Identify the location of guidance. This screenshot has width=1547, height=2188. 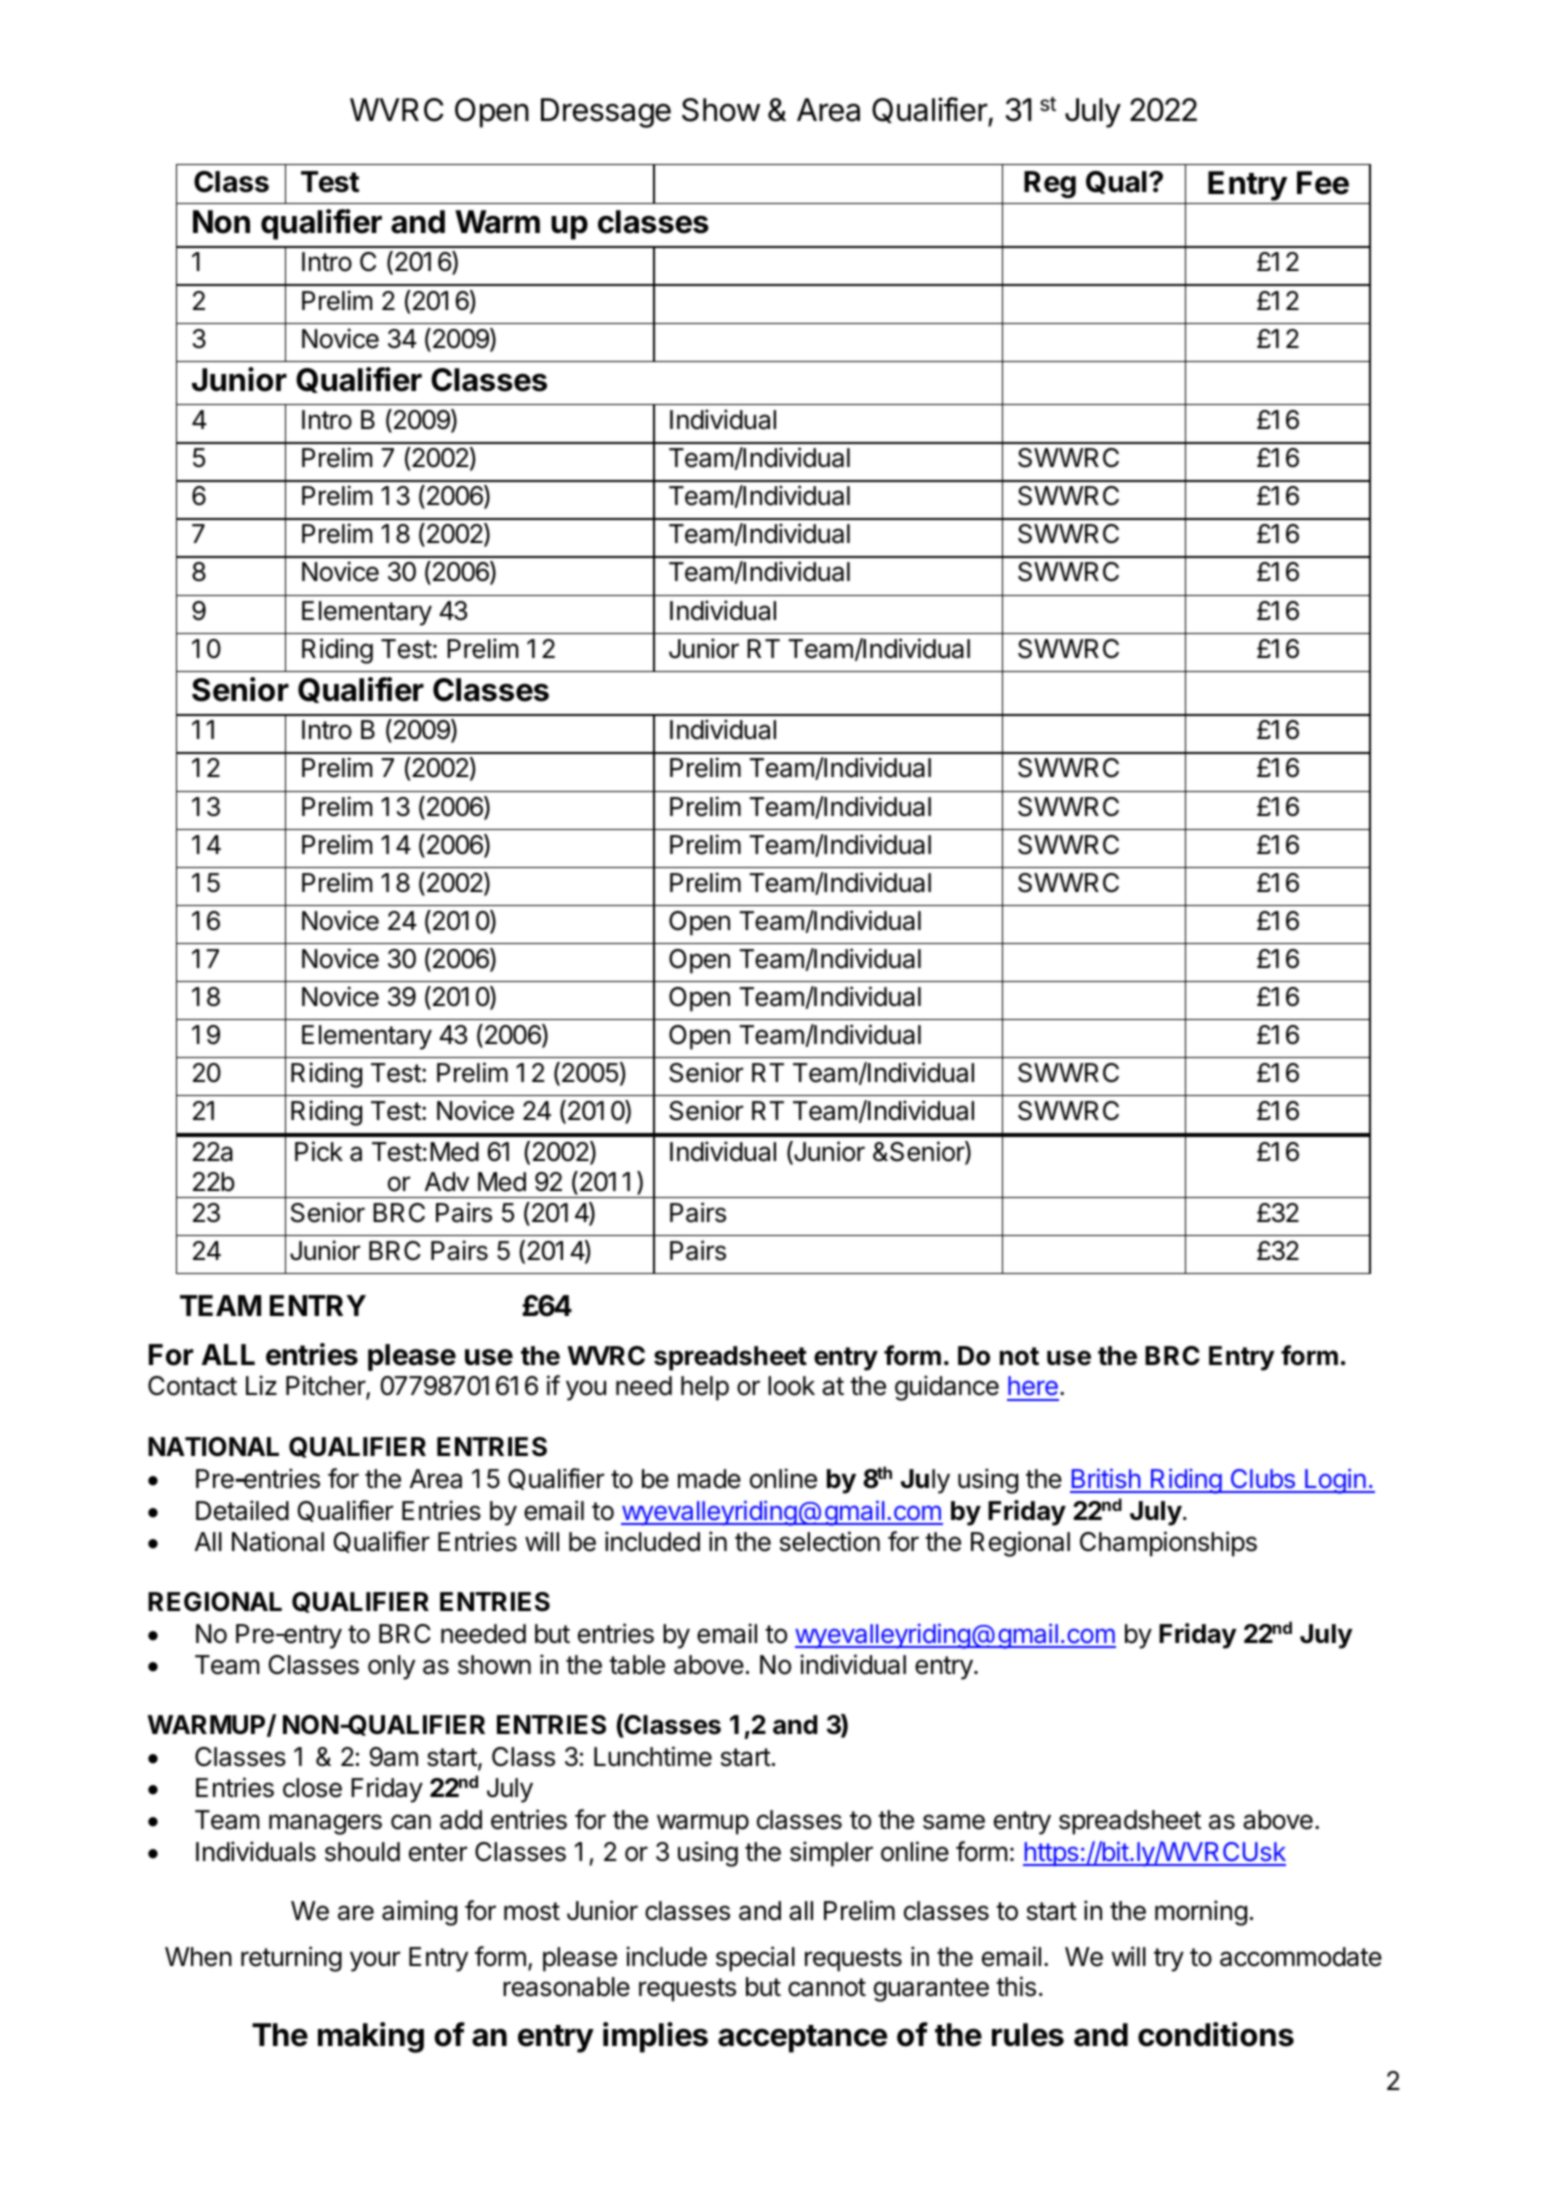
(947, 1388).
